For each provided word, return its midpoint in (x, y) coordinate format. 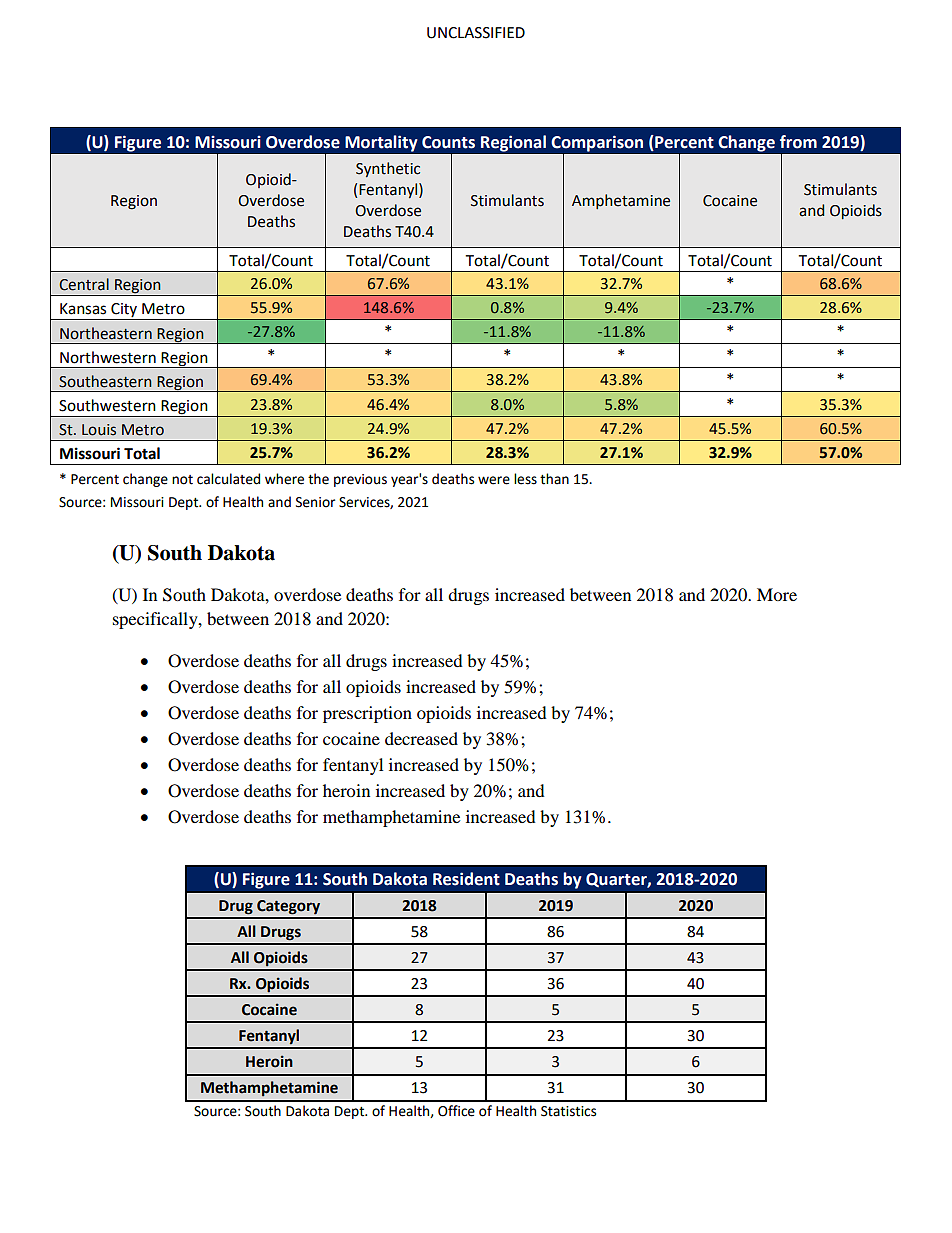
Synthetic (388, 169)
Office (456, 1111)
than (554, 479)
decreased (421, 738)
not (182, 480)
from (798, 142)
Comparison (597, 143)
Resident (466, 879)
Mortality (381, 143)
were (494, 480)
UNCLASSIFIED (476, 33)
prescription (367, 714)
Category (288, 907)
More (777, 594)
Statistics (568, 1111)
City (124, 311)
